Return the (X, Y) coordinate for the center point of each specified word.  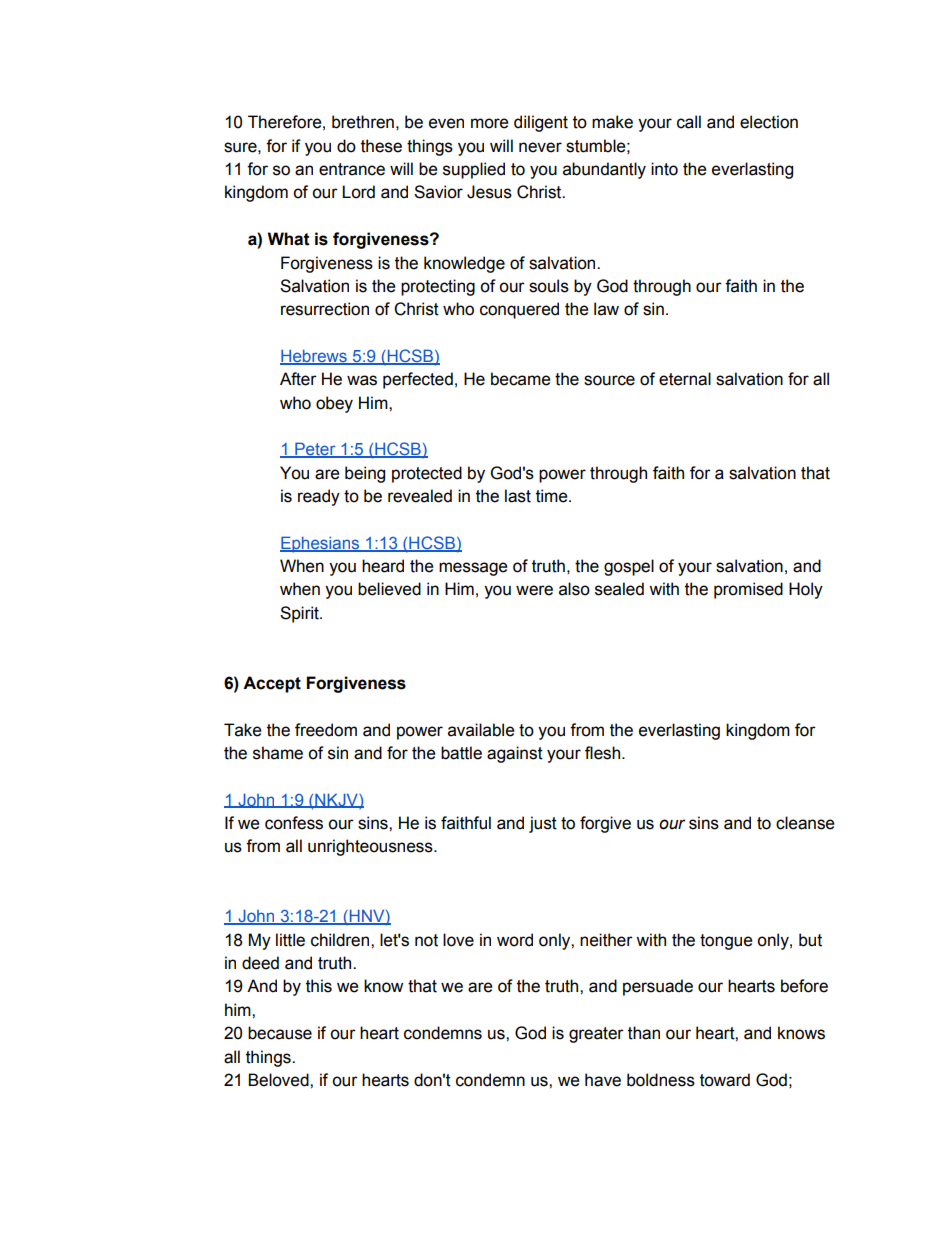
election (769, 122)
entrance (352, 169)
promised (748, 590)
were (534, 590)
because (280, 1033)
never (540, 147)
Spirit (300, 614)
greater (596, 1035)
